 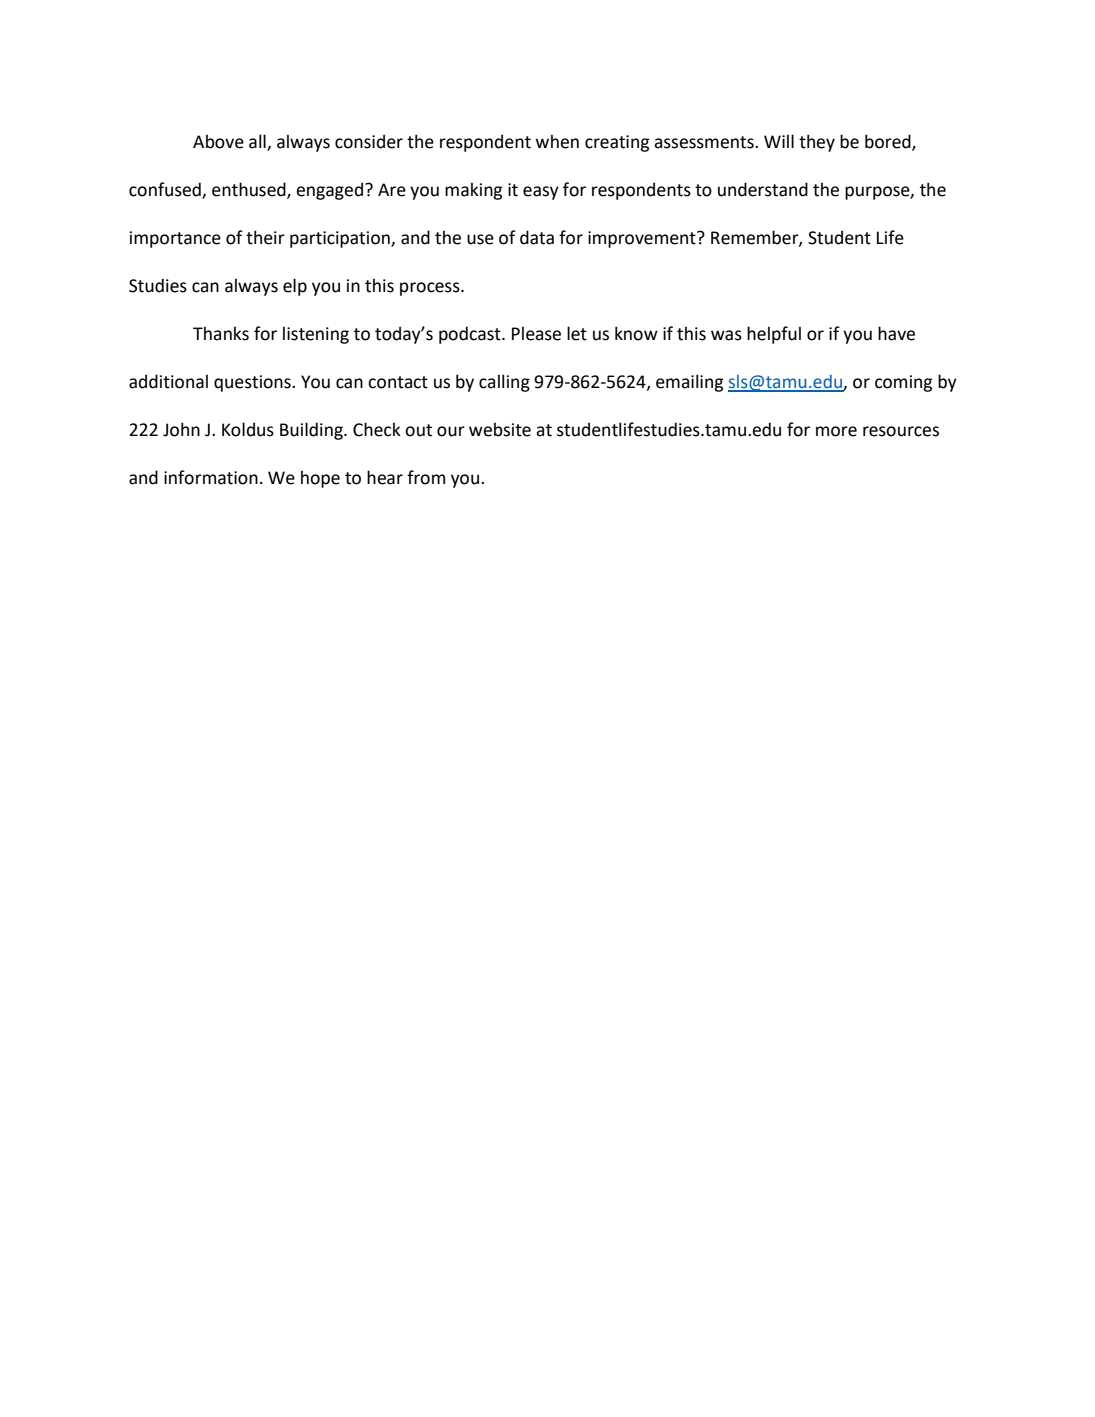 I want to click on from, so click(x=426, y=477).
